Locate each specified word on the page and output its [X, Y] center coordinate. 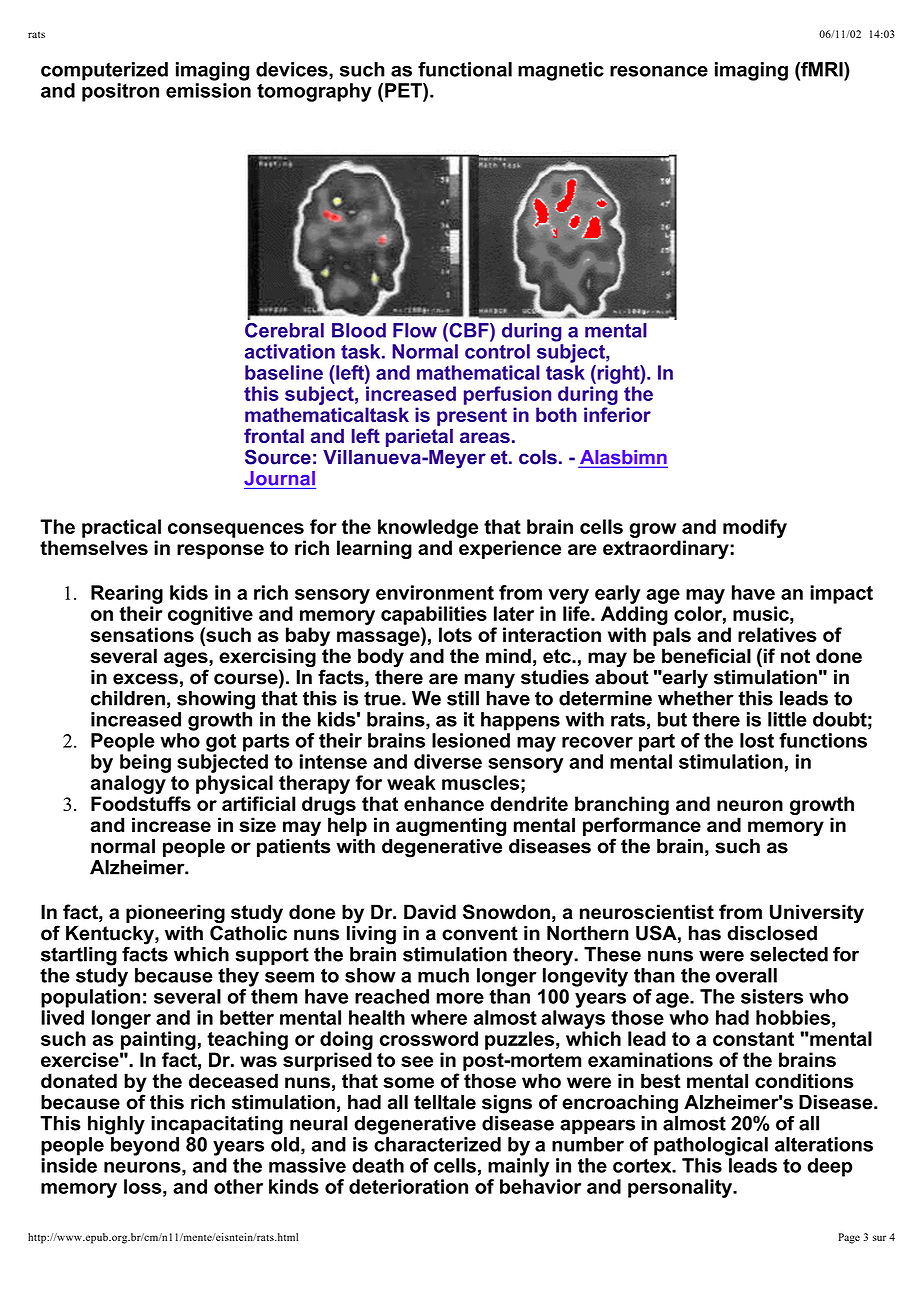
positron [120, 92]
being [145, 763]
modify [755, 528]
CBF [469, 330]
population [90, 998]
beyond [145, 1146]
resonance [659, 71]
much [443, 975]
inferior [617, 414]
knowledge [428, 528]
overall [746, 975]
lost [757, 740]
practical [121, 528]
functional [465, 69]
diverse [448, 761]
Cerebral [284, 330]
